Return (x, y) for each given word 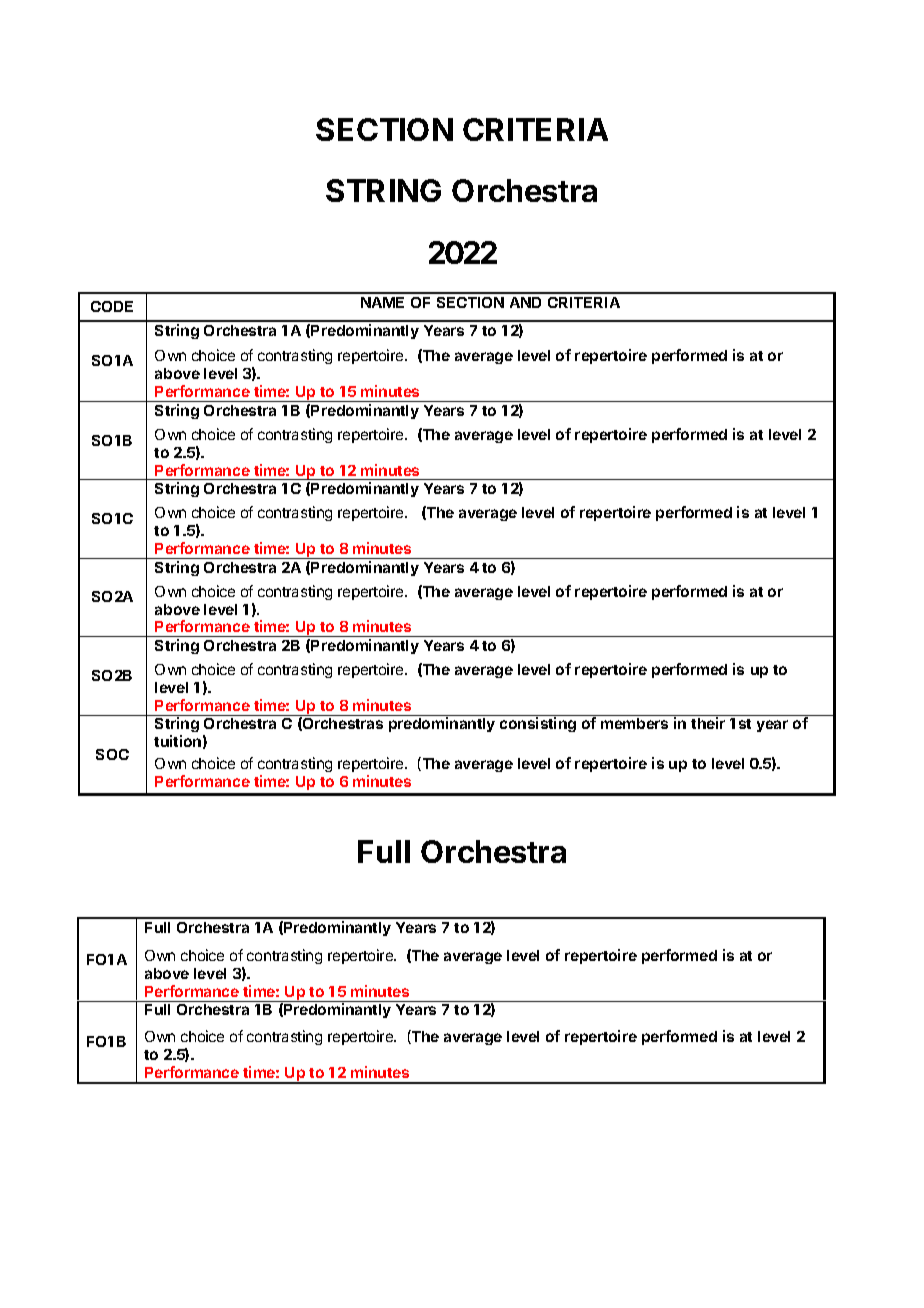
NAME (382, 302)
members (634, 723)
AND (525, 302)
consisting (538, 724)
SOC (112, 754)
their (708, 723)
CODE (112, 306)
